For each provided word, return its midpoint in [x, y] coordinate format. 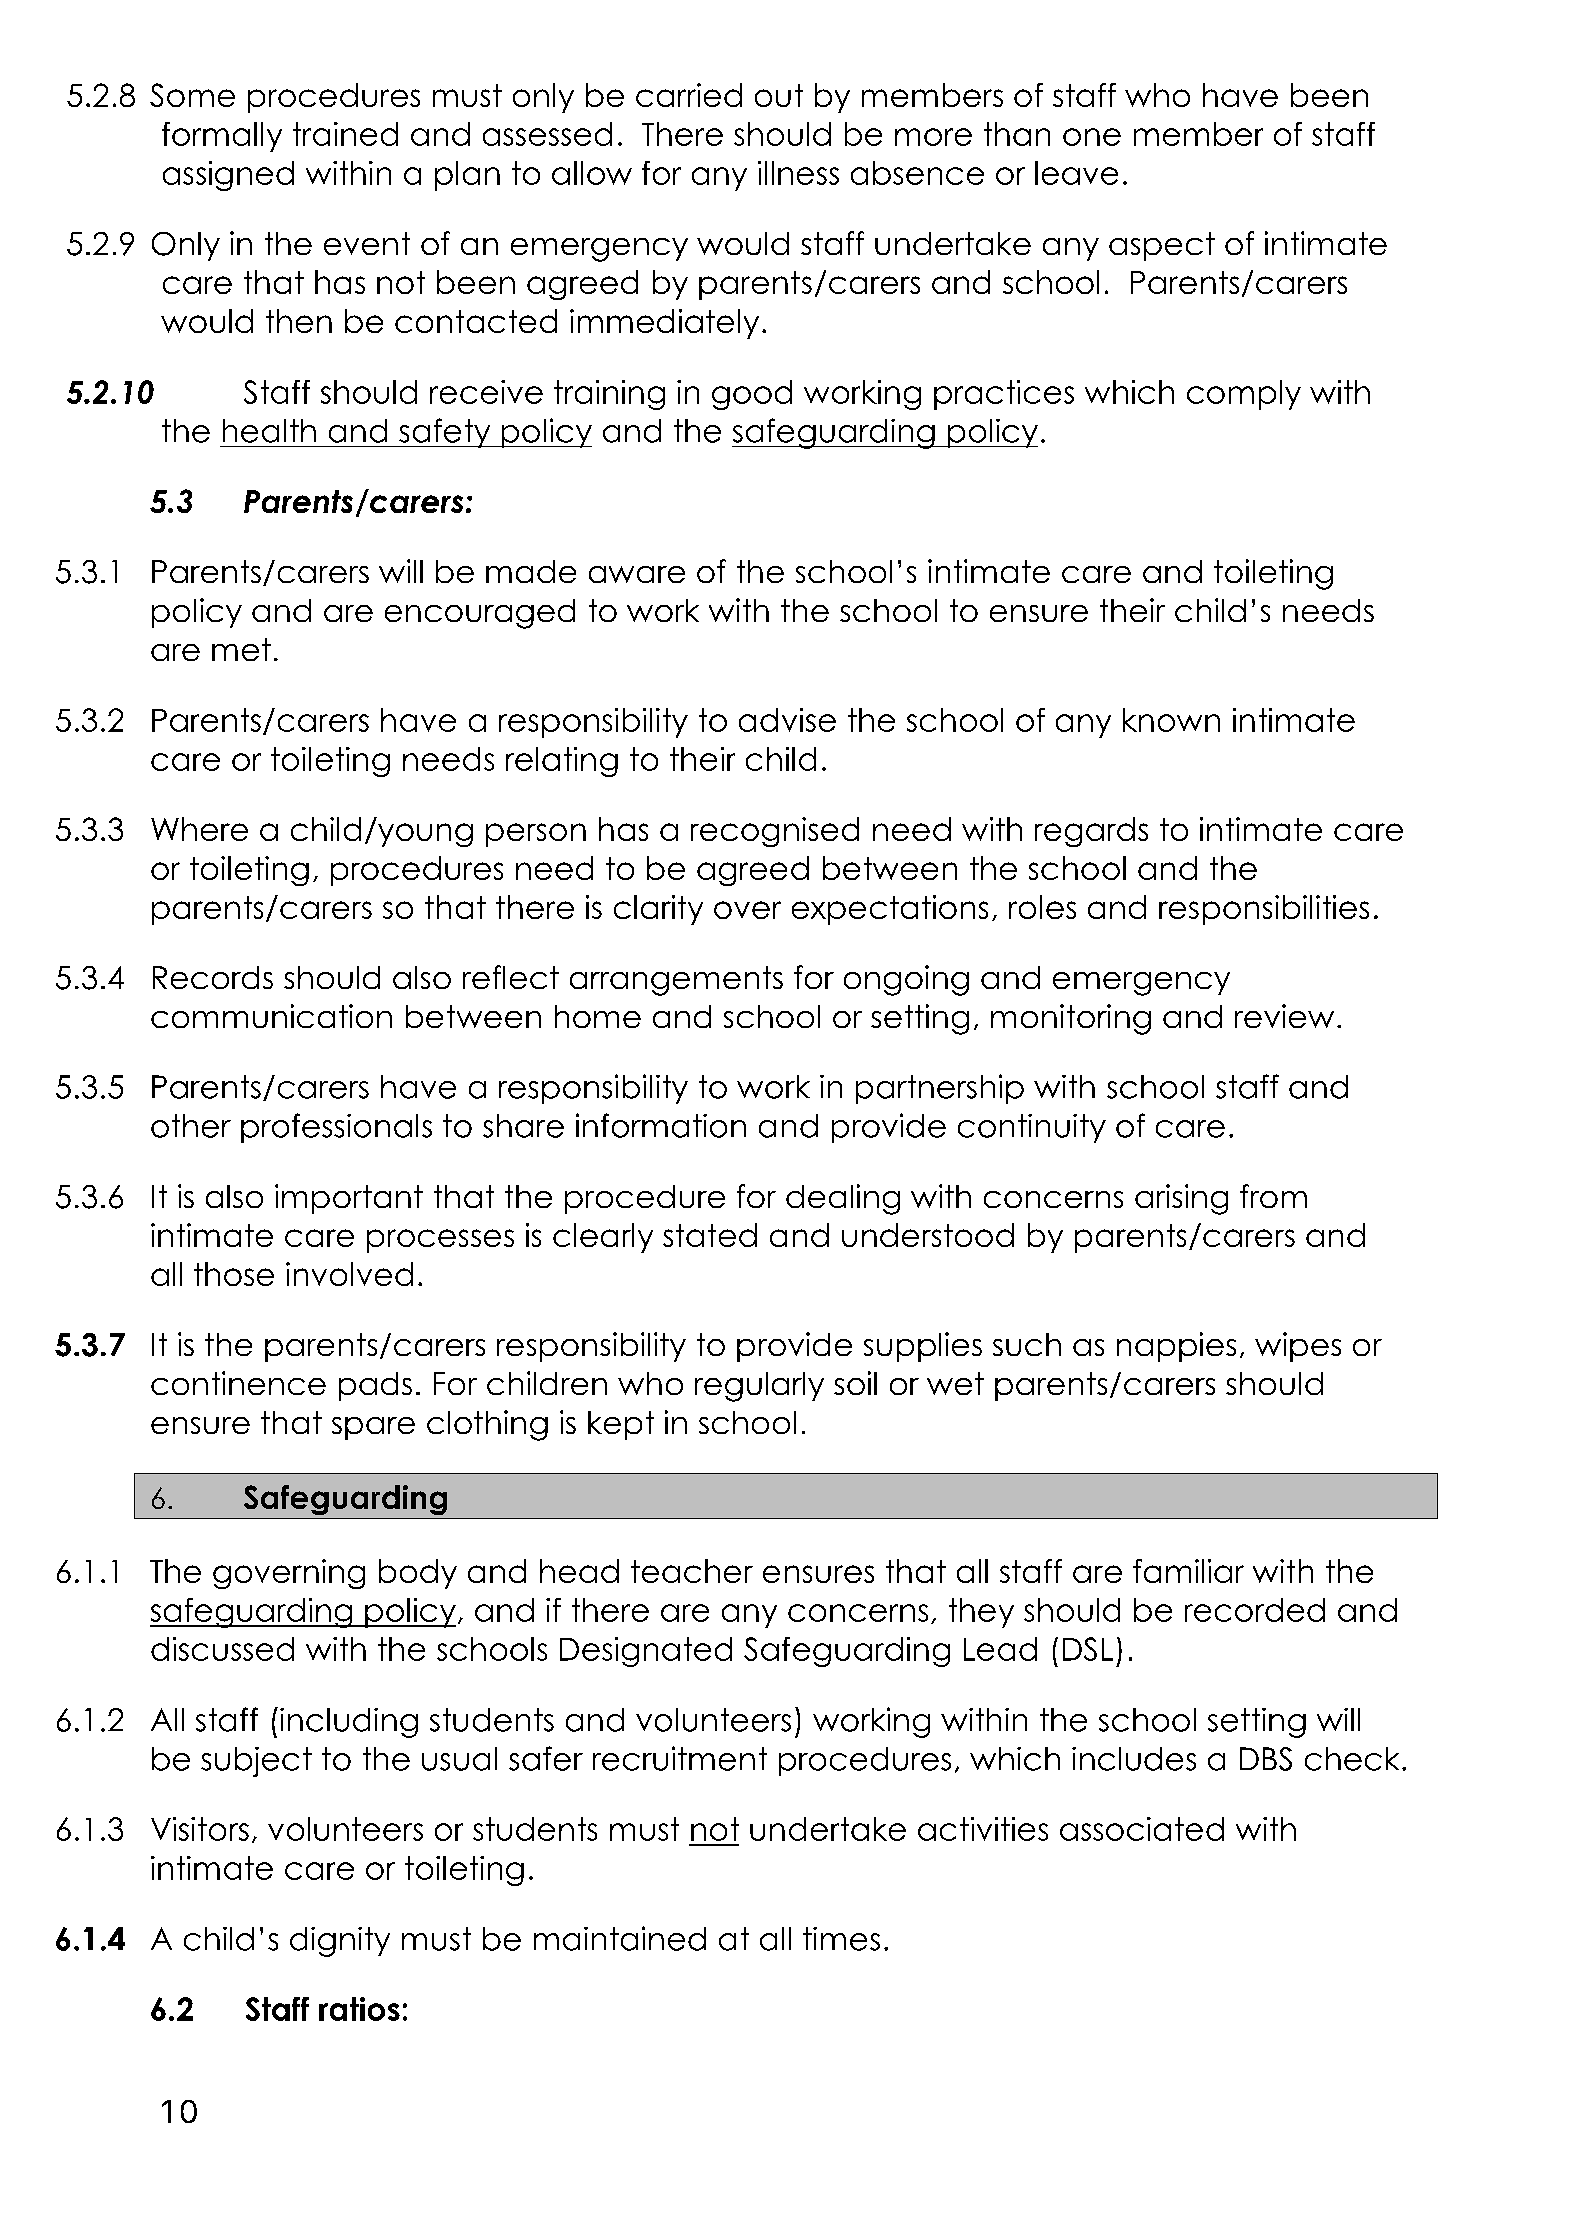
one [1092, 137]
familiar [1188, 1571]
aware [637, 574]
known [1171, 720]
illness [798, 173]
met [241, 649]
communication [271, 1016]
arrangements [676, 981]
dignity [340, 1942]
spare [373, 1428]
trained [345, 134]
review [1284, 1016]
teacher [692, 1571]
